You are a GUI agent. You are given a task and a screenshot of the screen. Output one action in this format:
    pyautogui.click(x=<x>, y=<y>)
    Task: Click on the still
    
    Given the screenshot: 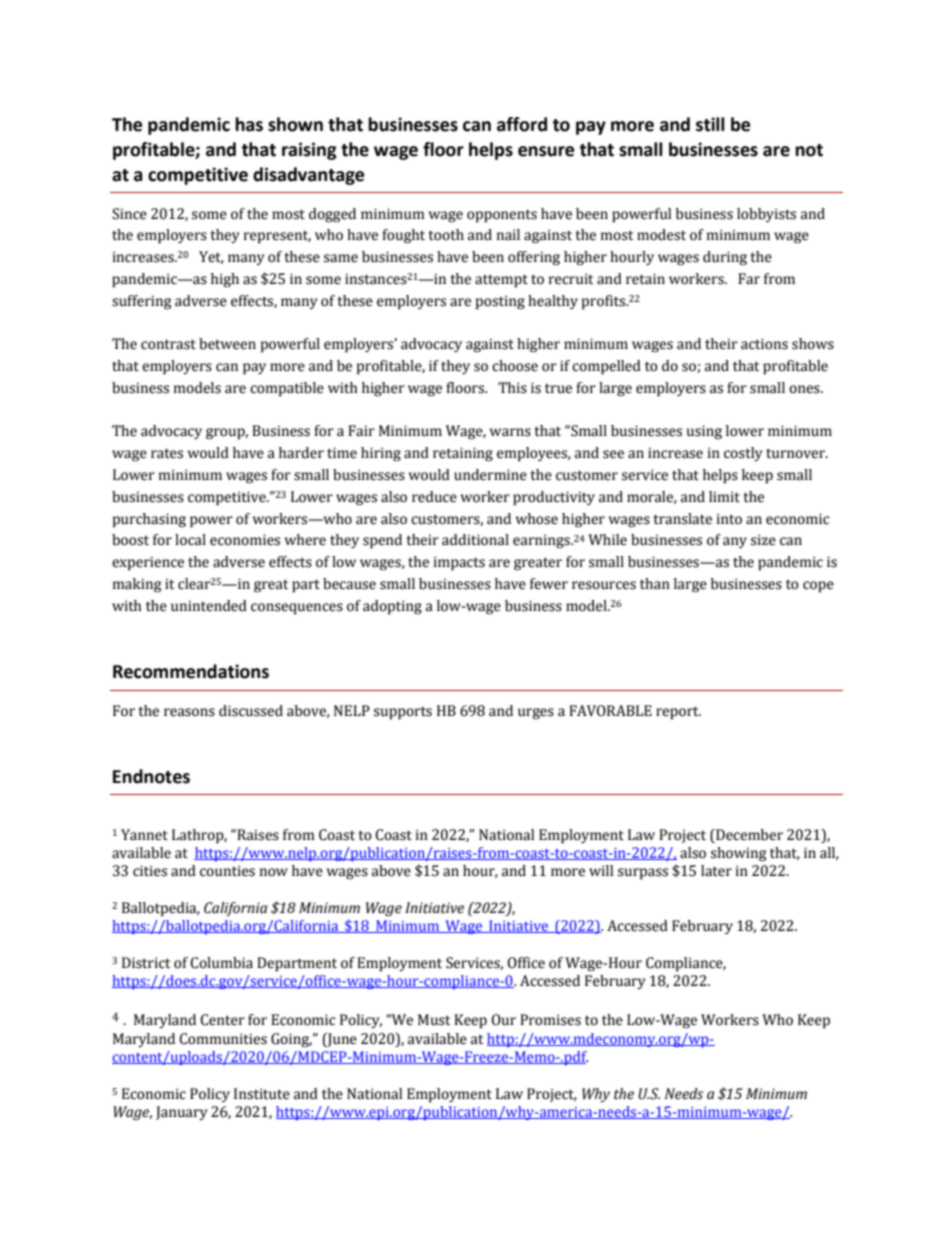 What is the action you would take?
    pyautogui.click(x=710, y=124)
